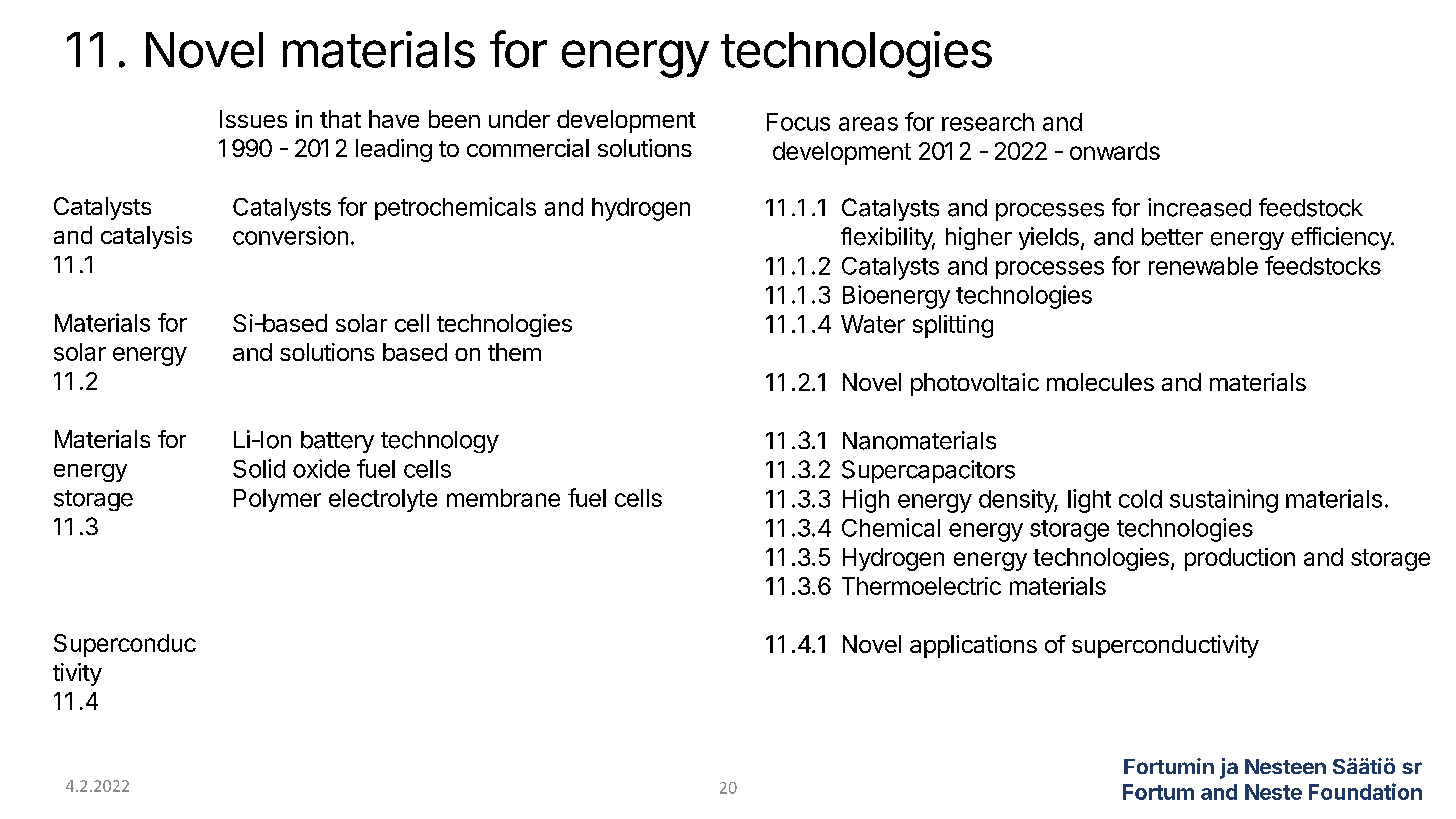  I want to click on Focus, so click(798, 122).
